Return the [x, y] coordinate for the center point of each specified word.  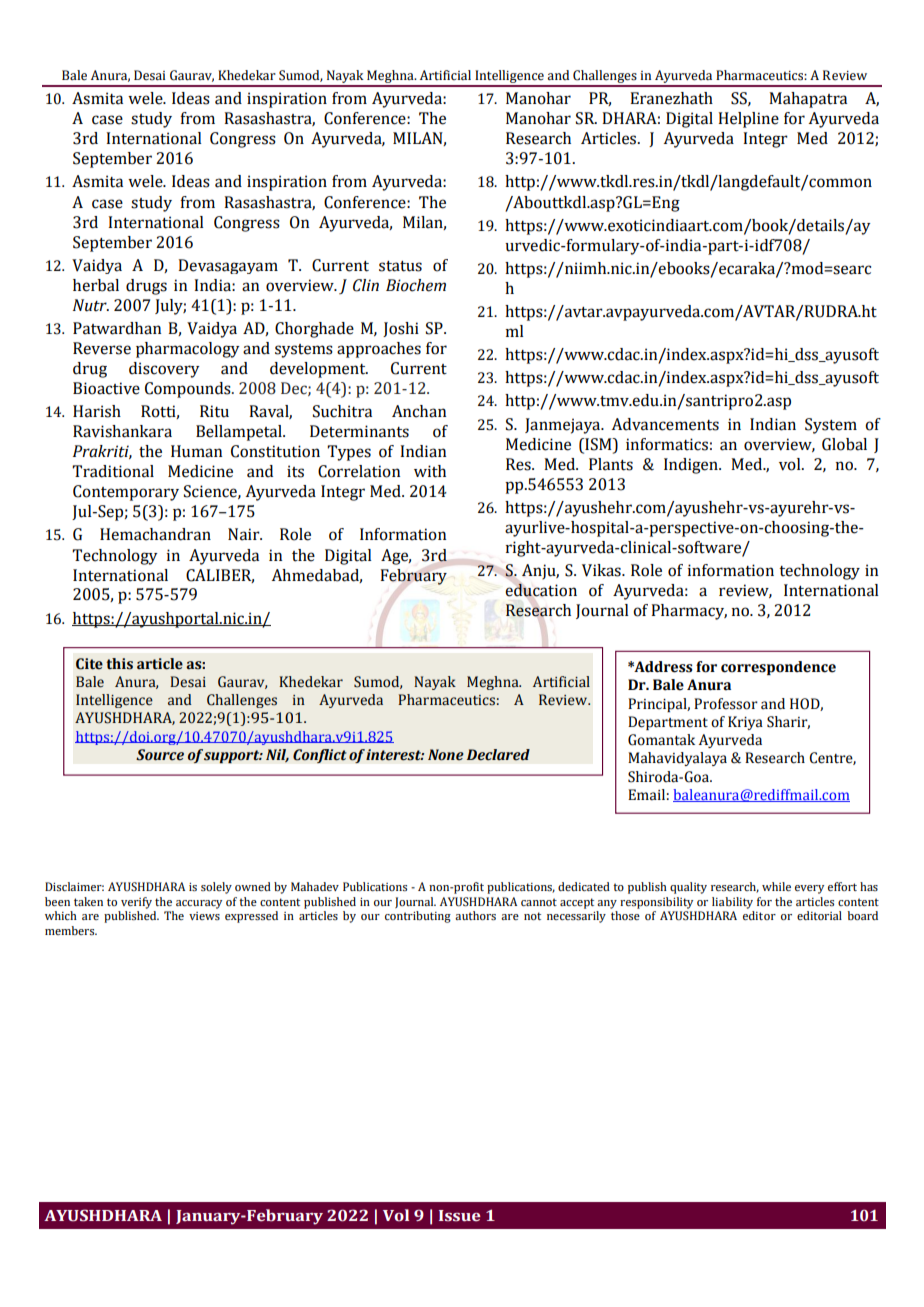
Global [844, 444]
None [446, 755]
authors [475, 915]
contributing [418, 917]
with [430, 471]
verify [136, 903]
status [400, 266]
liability [732, 903]
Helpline [748, 120]
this [119, 664]
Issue [460, 1216]
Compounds [189, 390]
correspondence [778, 668]
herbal [96, 285]
